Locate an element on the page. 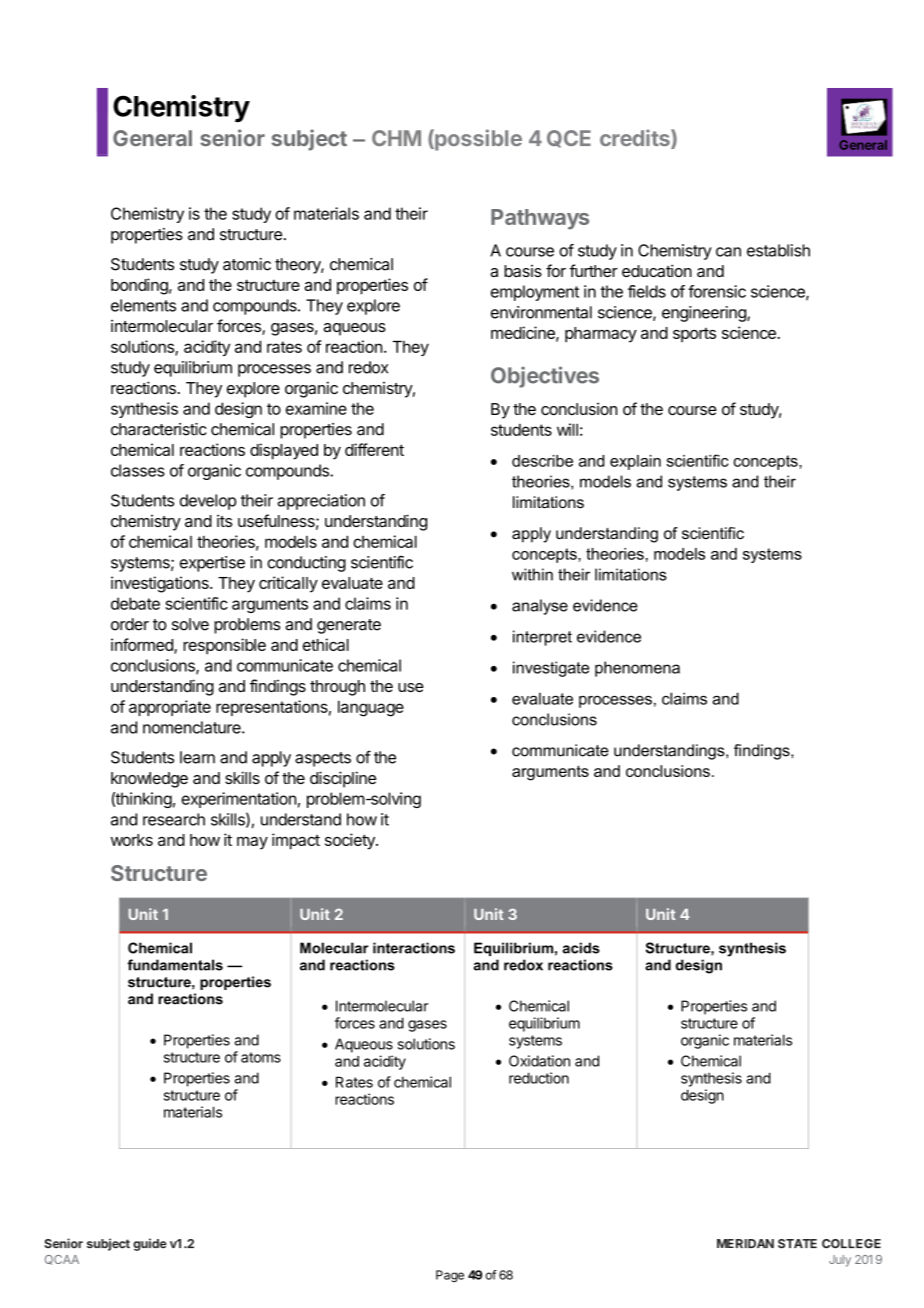  basis is located at coordinates (523, 271).
